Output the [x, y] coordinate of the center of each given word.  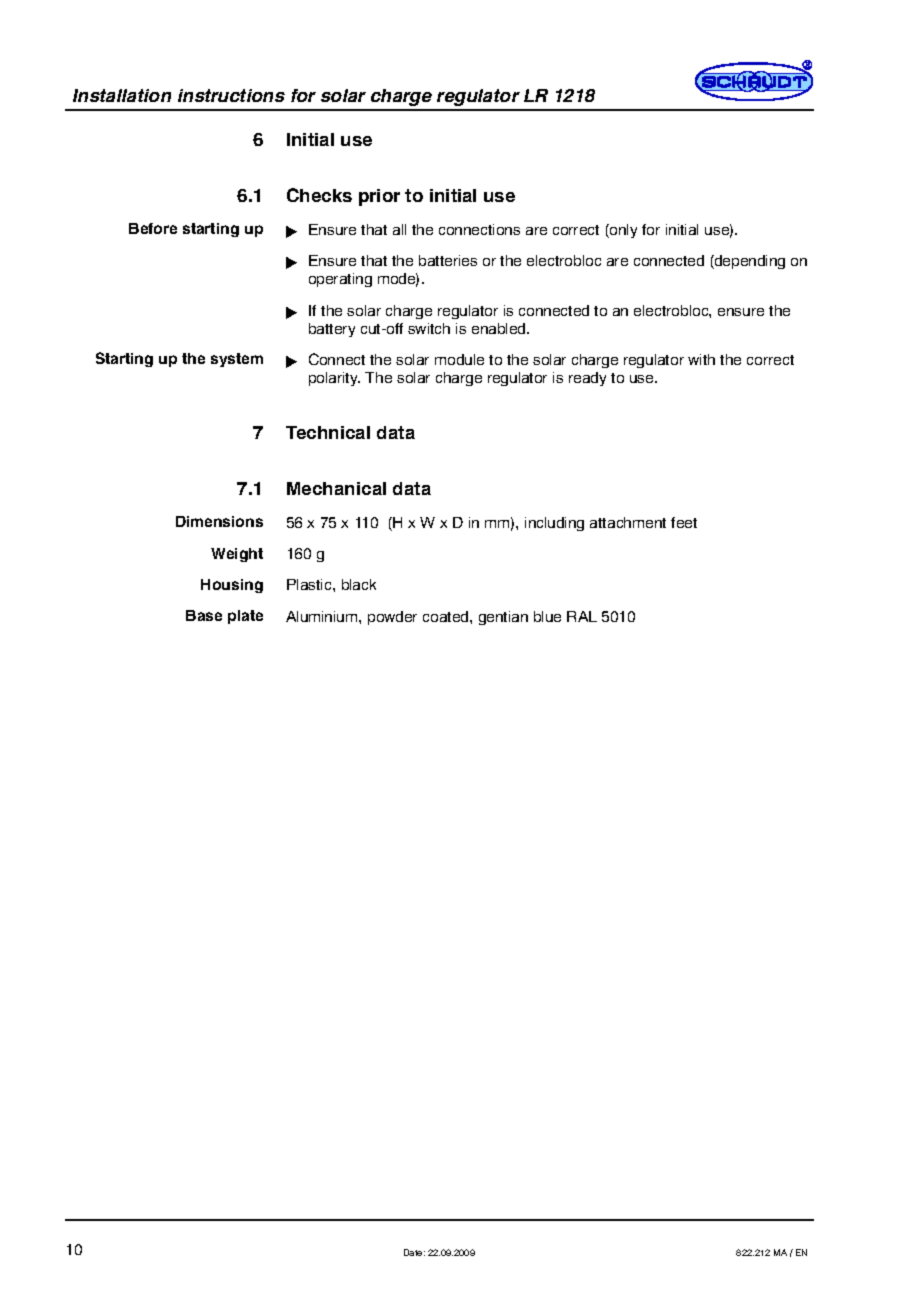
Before [153, 228]
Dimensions [219, 521]
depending [749, 262]
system [237, 360]
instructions [231, 95]
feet [684, 522]
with [701, 359]
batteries [448, 260]
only [622, 231]
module [459, 359]
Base [204, 615]
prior [379, 197]
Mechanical [336, 488]
